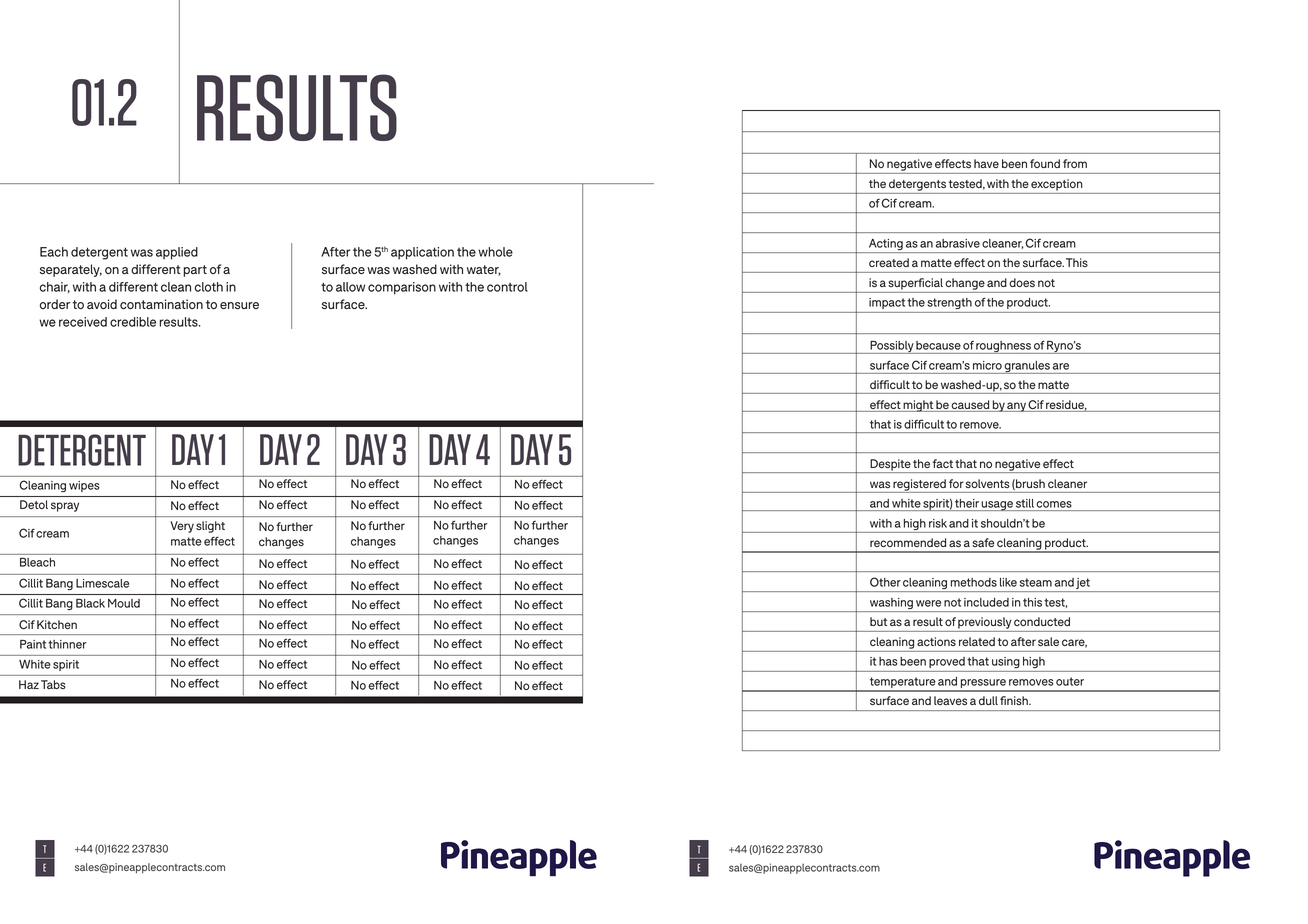 The height and width of the screenshot is (924, 1308). I want to click on applied, so click(177, 253).
